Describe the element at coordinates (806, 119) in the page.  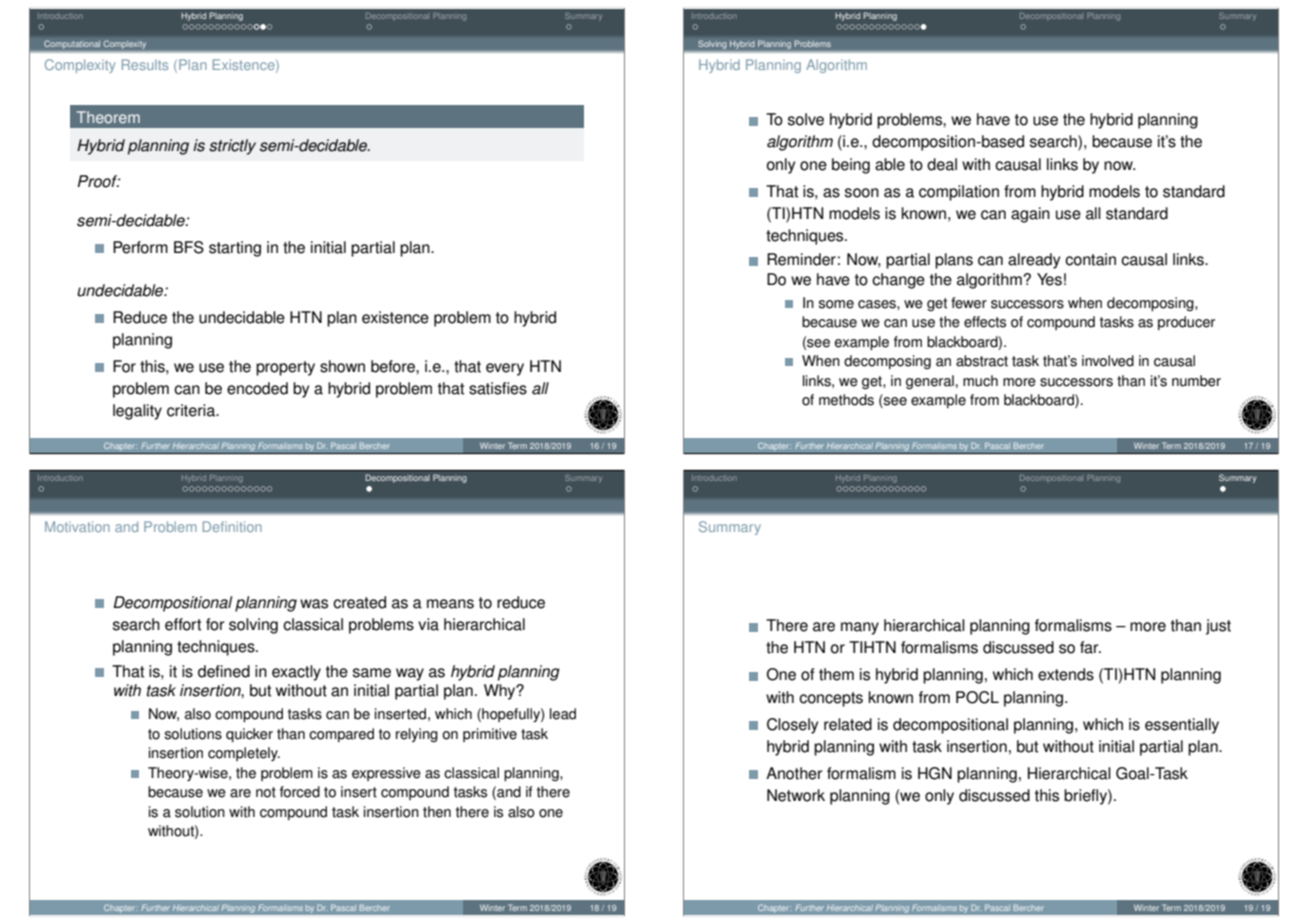
I see `solve` at that location.
